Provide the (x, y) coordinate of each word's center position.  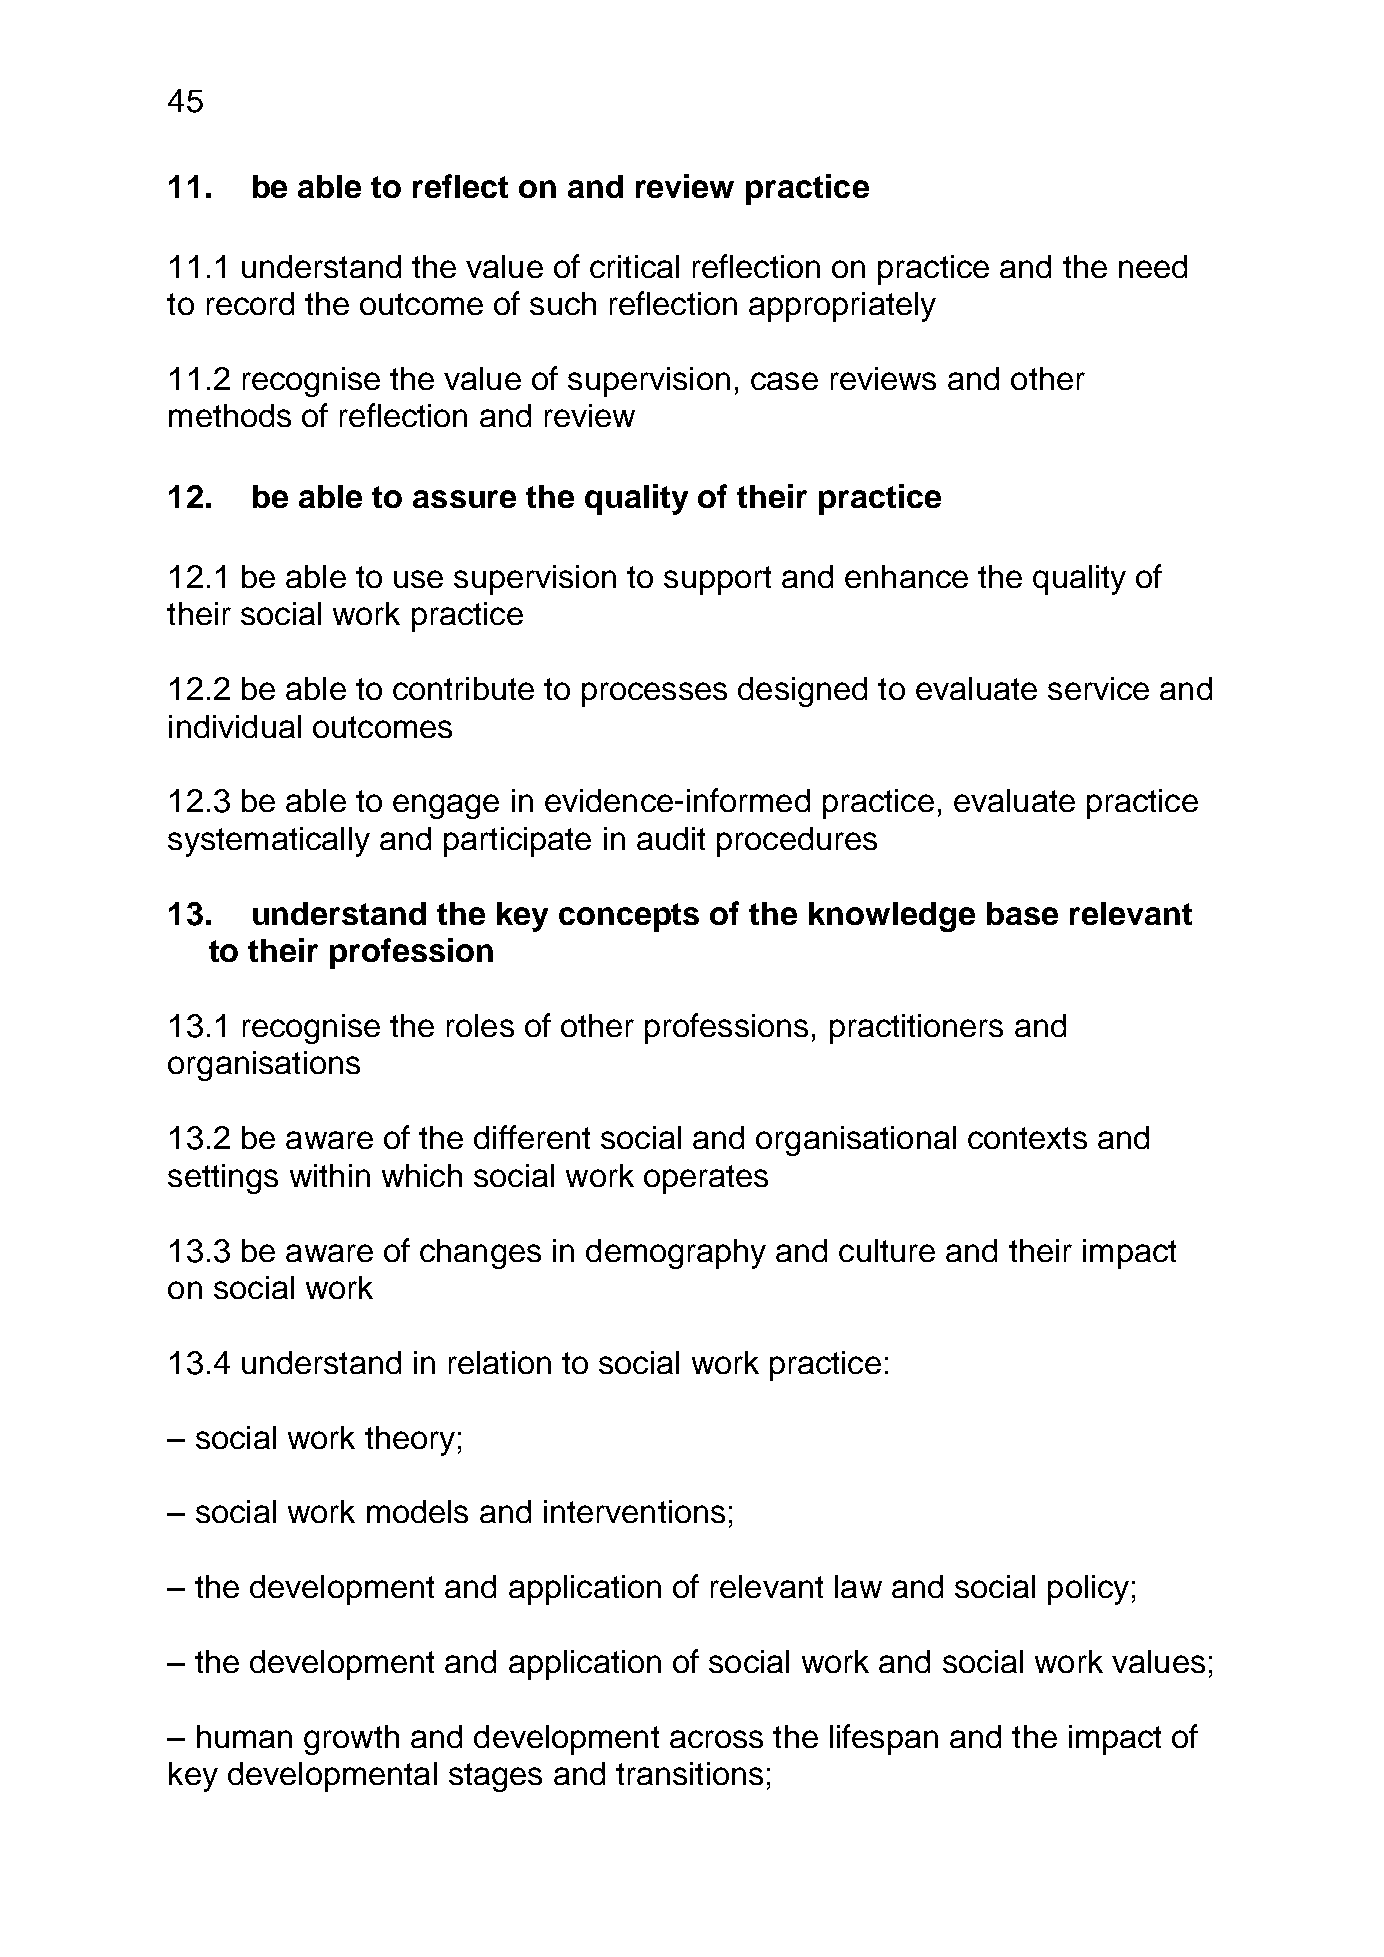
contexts (1027, 1138)
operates (706, 1179)
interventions (634, 1511)
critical (634, 266)
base (1022, 913)
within (330, 1175)
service (1098, 688)
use (418, 579)
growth (351, 1740)
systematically (269, 842)
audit (671, 838)
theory (410, 1441)
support (717, 580)
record (250, 303)
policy (1088, 1590)
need (1153, 266)
